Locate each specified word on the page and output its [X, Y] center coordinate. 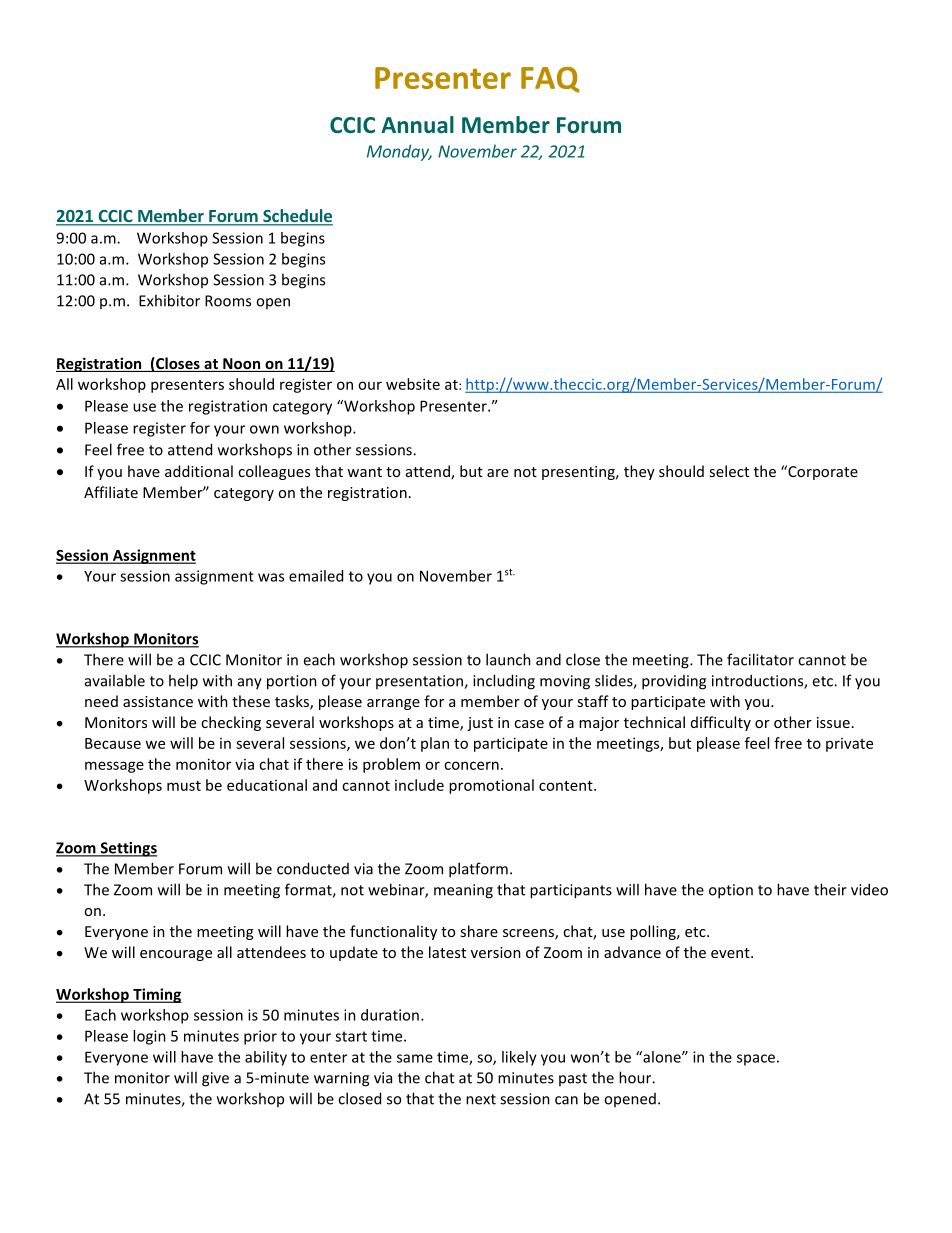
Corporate [822, 472]
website [413, 384]
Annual [417, 124]
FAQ [550, 80]
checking [231, 723]
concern [471, 765]
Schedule [297, 217]
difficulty [721, 723]
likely [519, 1058]
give [215, 1079]
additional [199, 471]
